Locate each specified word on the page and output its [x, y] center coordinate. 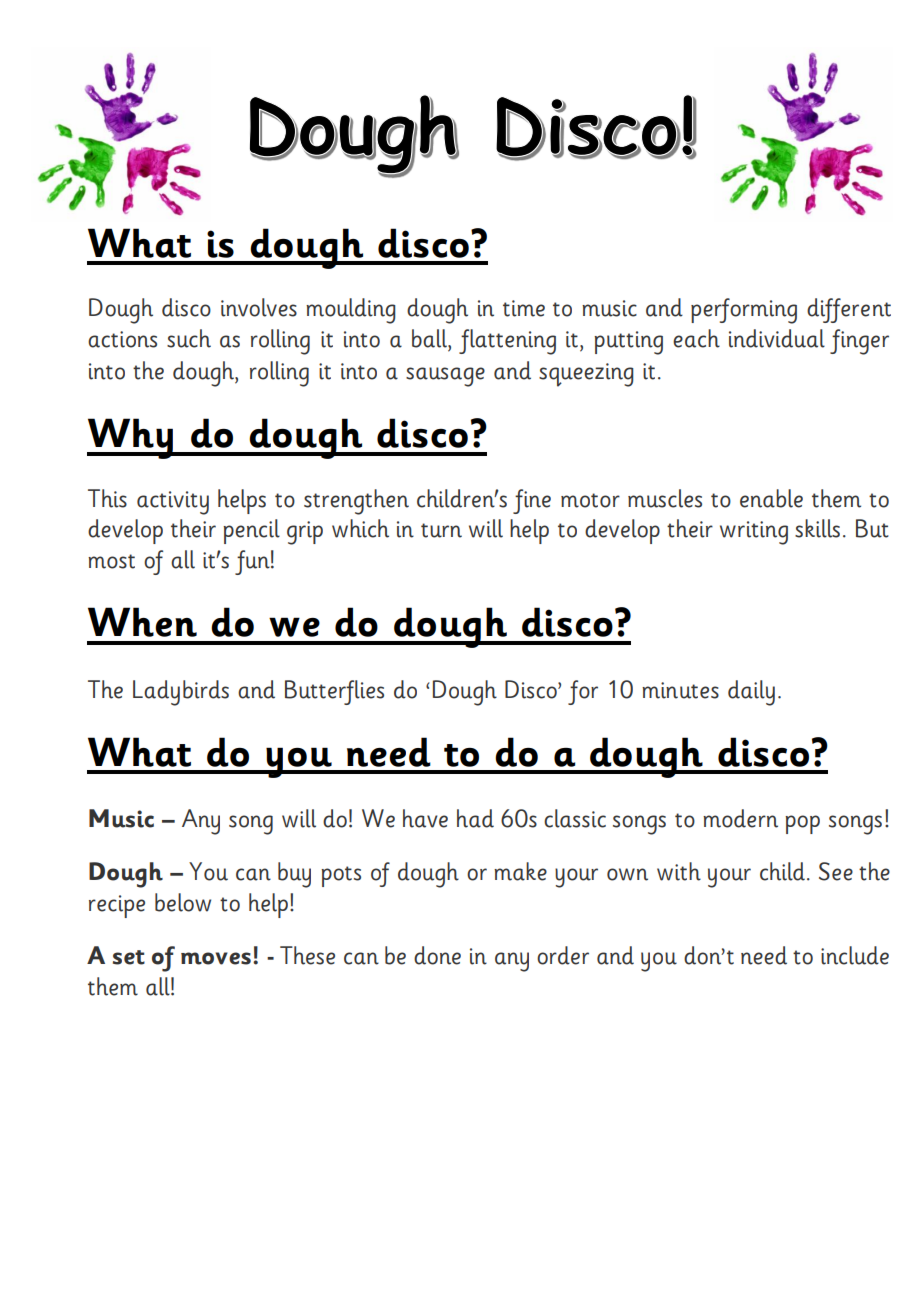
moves [216, 958]
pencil [251, 531]
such [189, 338]
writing [754, 533]
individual [777, 338]
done [437, 955]
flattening [507, 342]
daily [751, 693]
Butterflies [334, 692]
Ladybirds [181, 693]
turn [441, 530]
